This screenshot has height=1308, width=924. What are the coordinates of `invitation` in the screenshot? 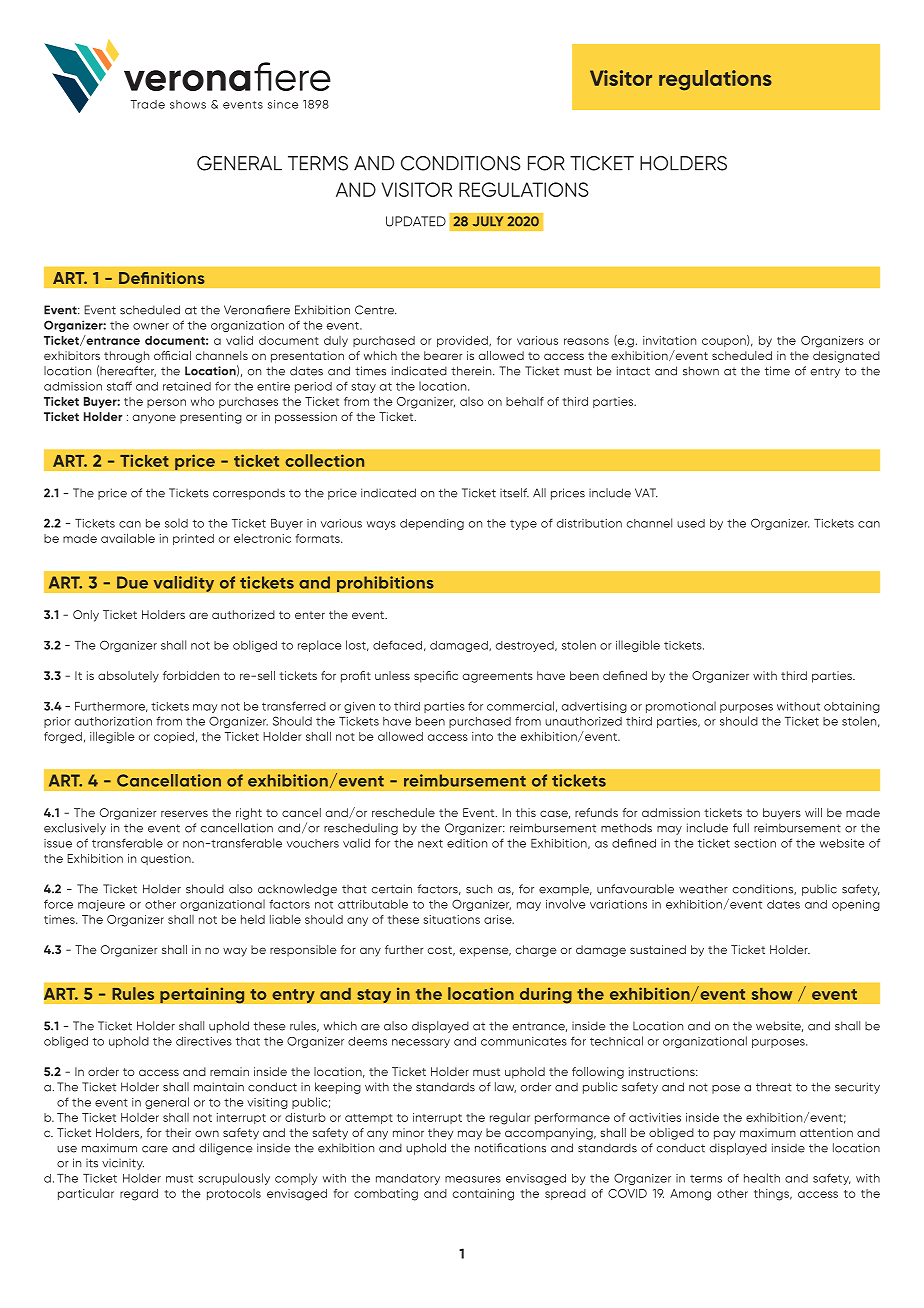 It's located at (669, 340).
